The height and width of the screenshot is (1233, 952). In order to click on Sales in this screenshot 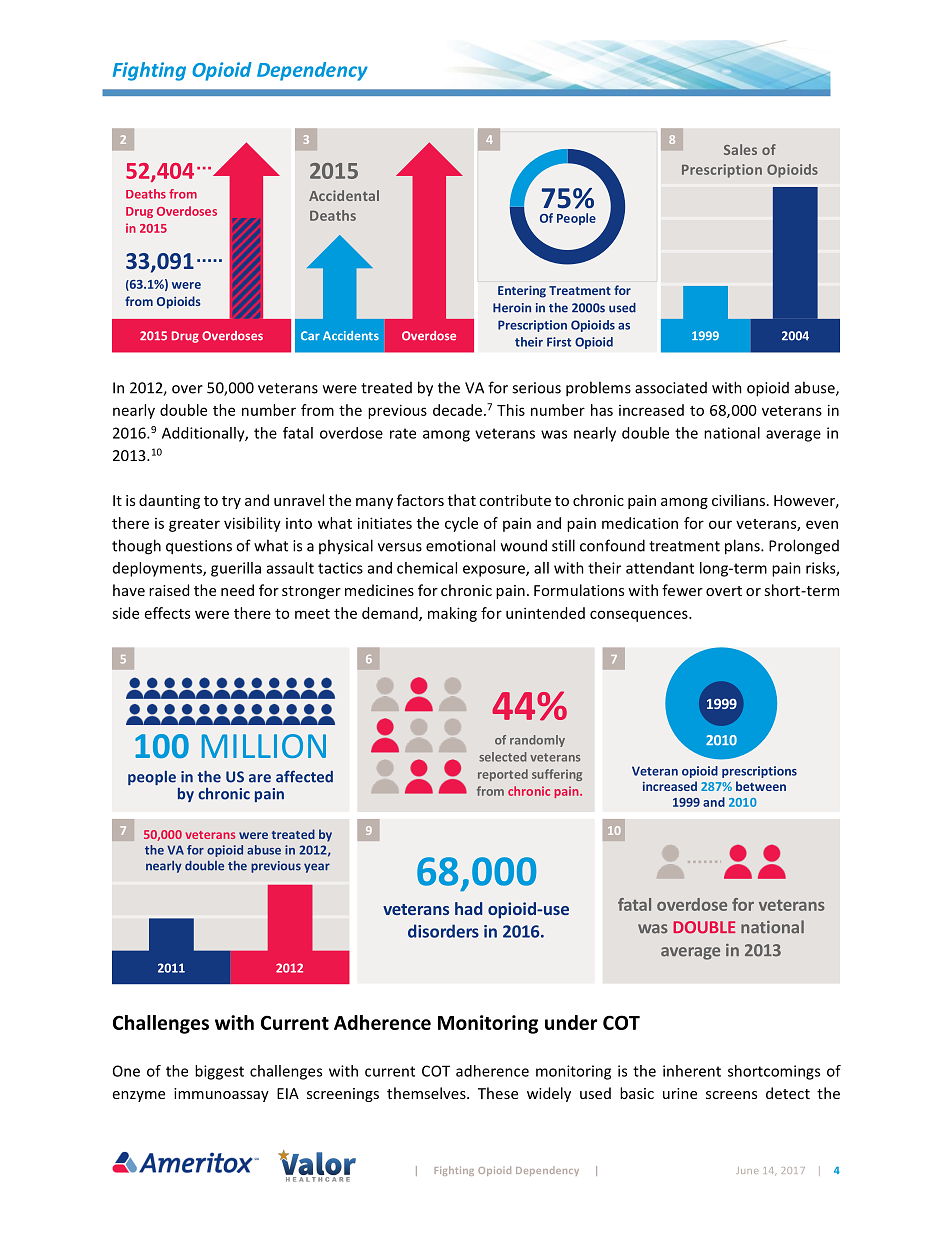, I will do `click(740, 149)`.
